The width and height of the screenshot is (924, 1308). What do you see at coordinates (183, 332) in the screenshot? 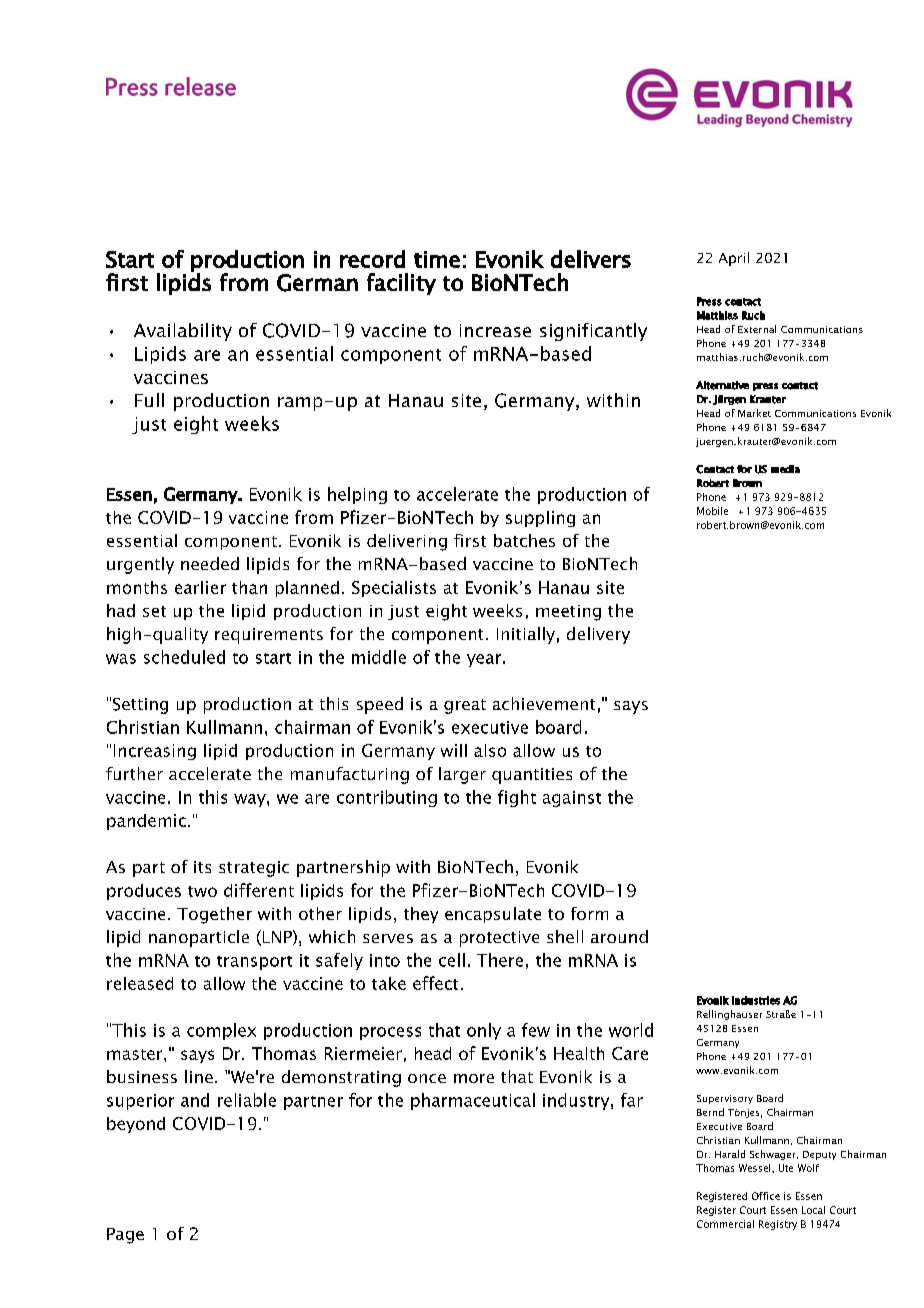
I see `Availability` at bounding box center [183, 332].
